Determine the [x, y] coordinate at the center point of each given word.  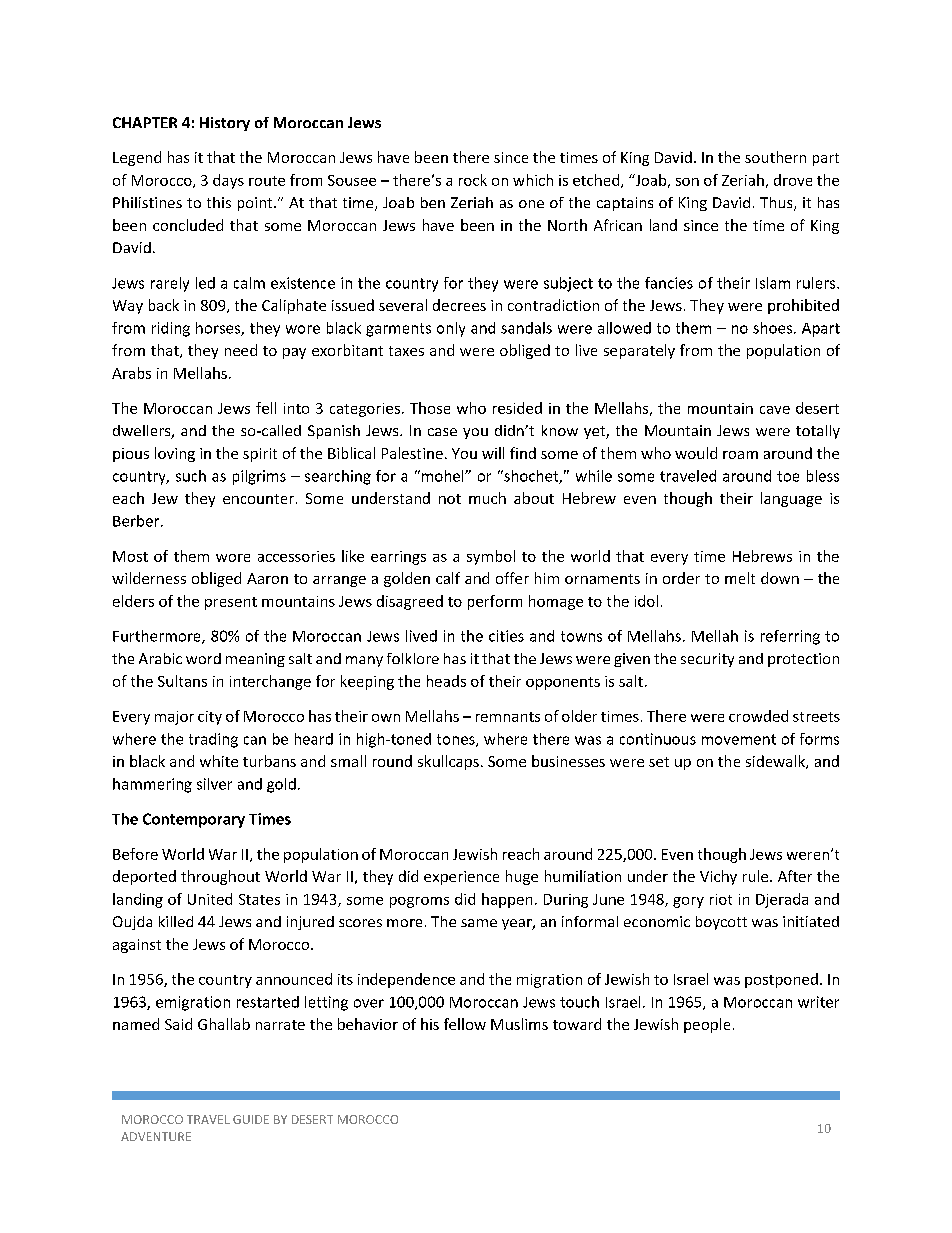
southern [775, 157]
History [225, 124]
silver [214, 784]
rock [473, 180]
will [493, 453]
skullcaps [448, 762]
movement [739, 739]
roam [740, 455]
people [707, 1025]
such [191, 476]
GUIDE [251, 1119]
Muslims [519, 1024]
